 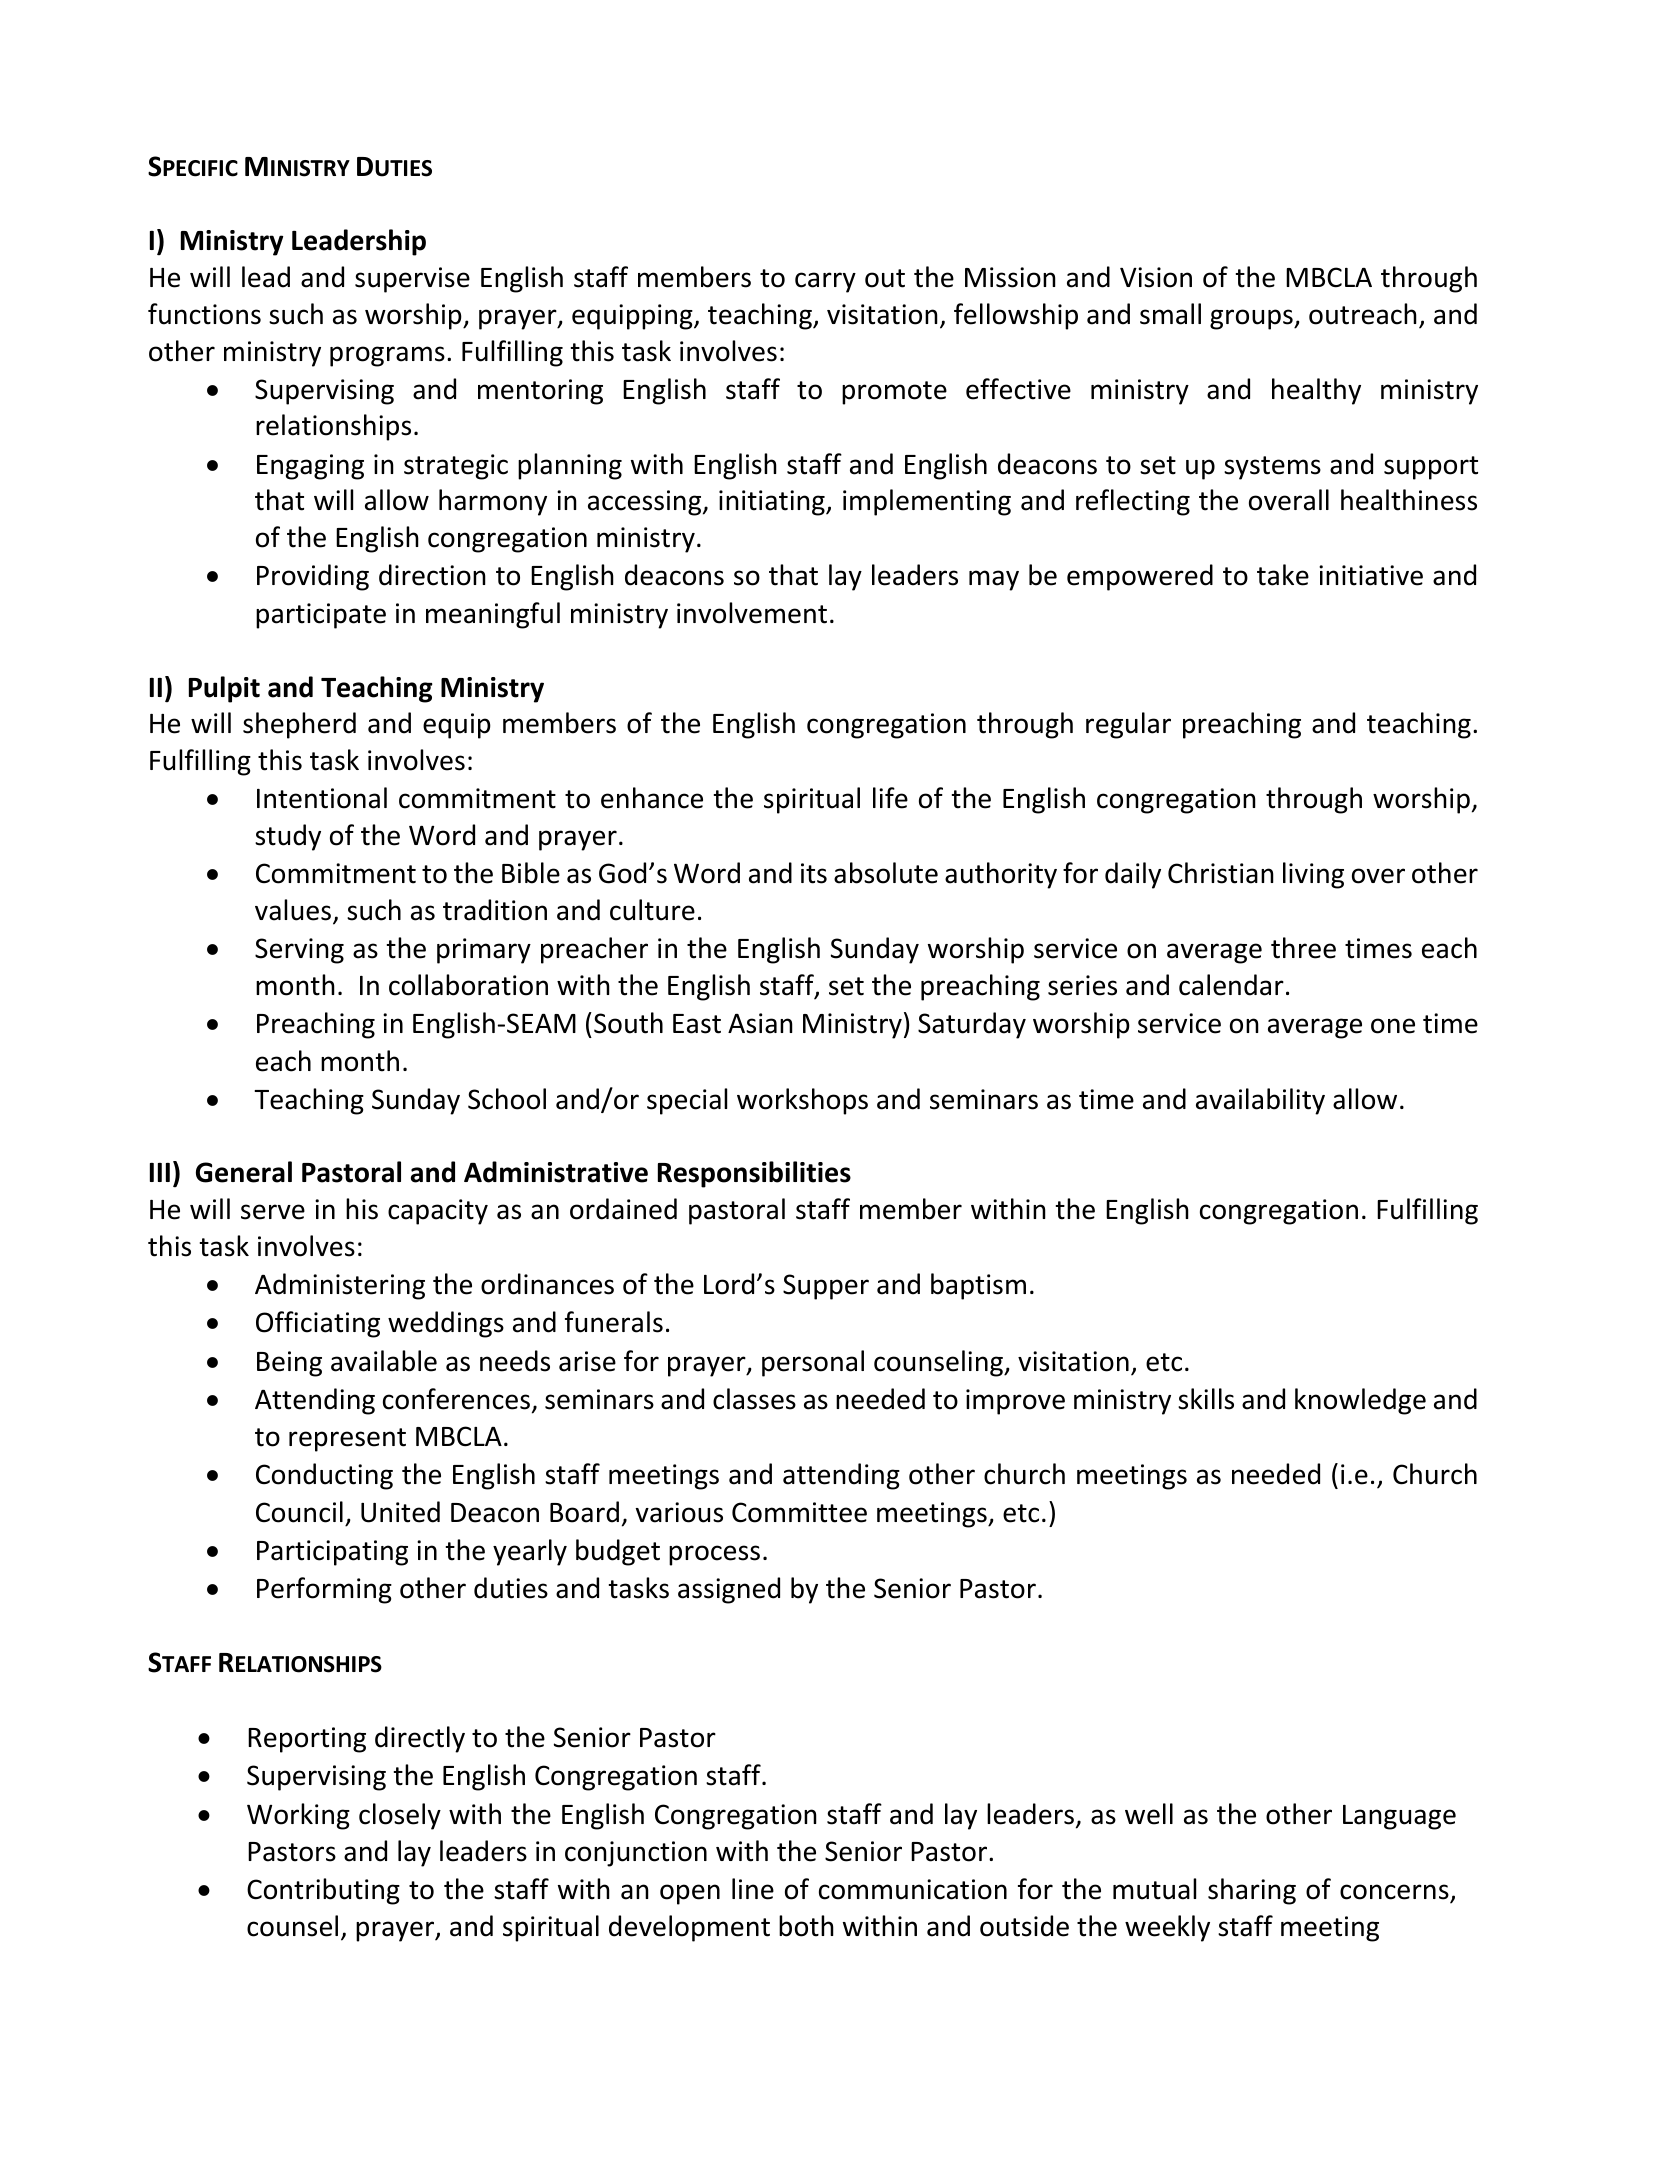 What do you see at coordinates (753, 1889) in the document?
I see `line` at bounding box center [753, 1889].
